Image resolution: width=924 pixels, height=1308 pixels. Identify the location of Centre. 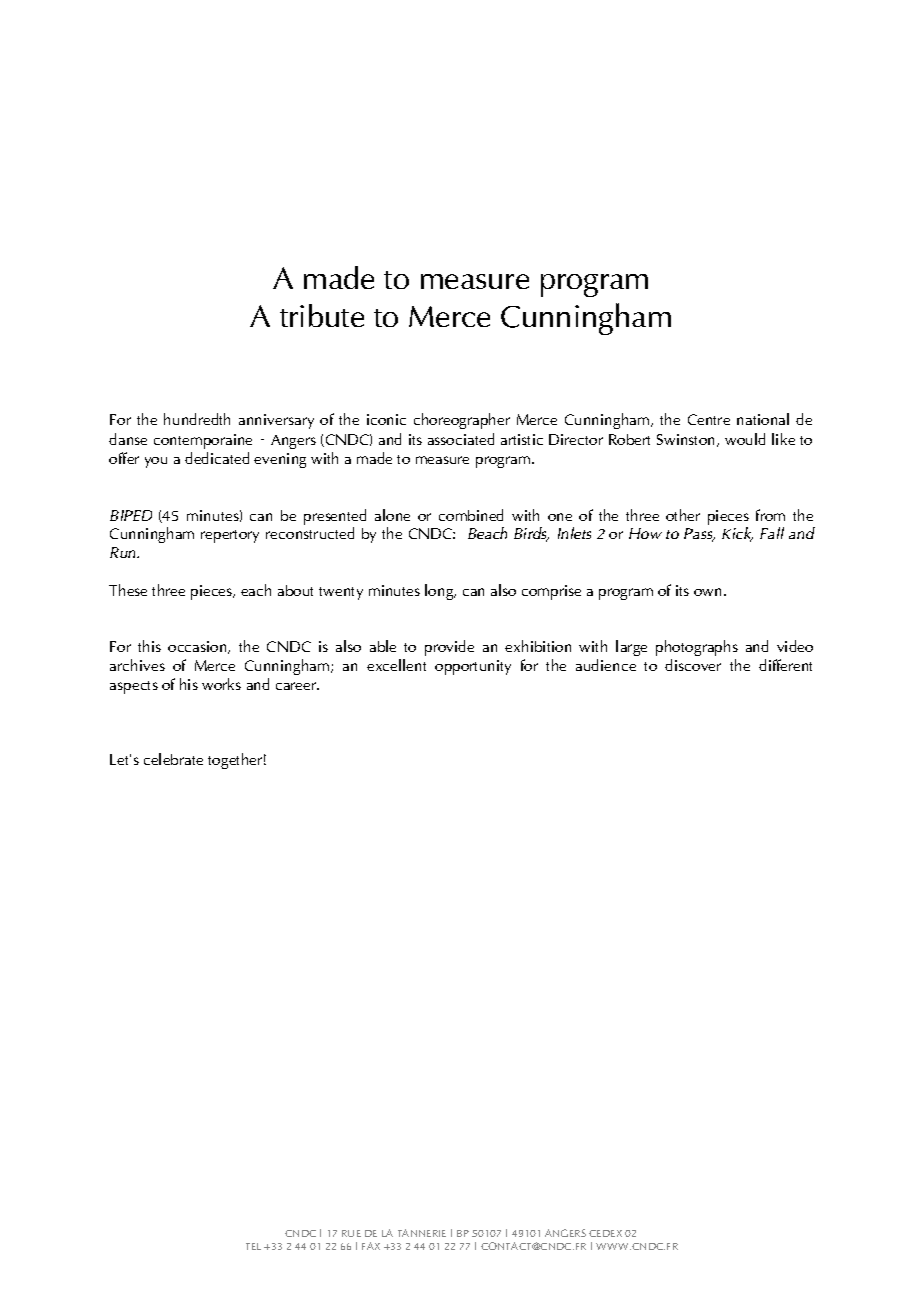
(709, 419).
